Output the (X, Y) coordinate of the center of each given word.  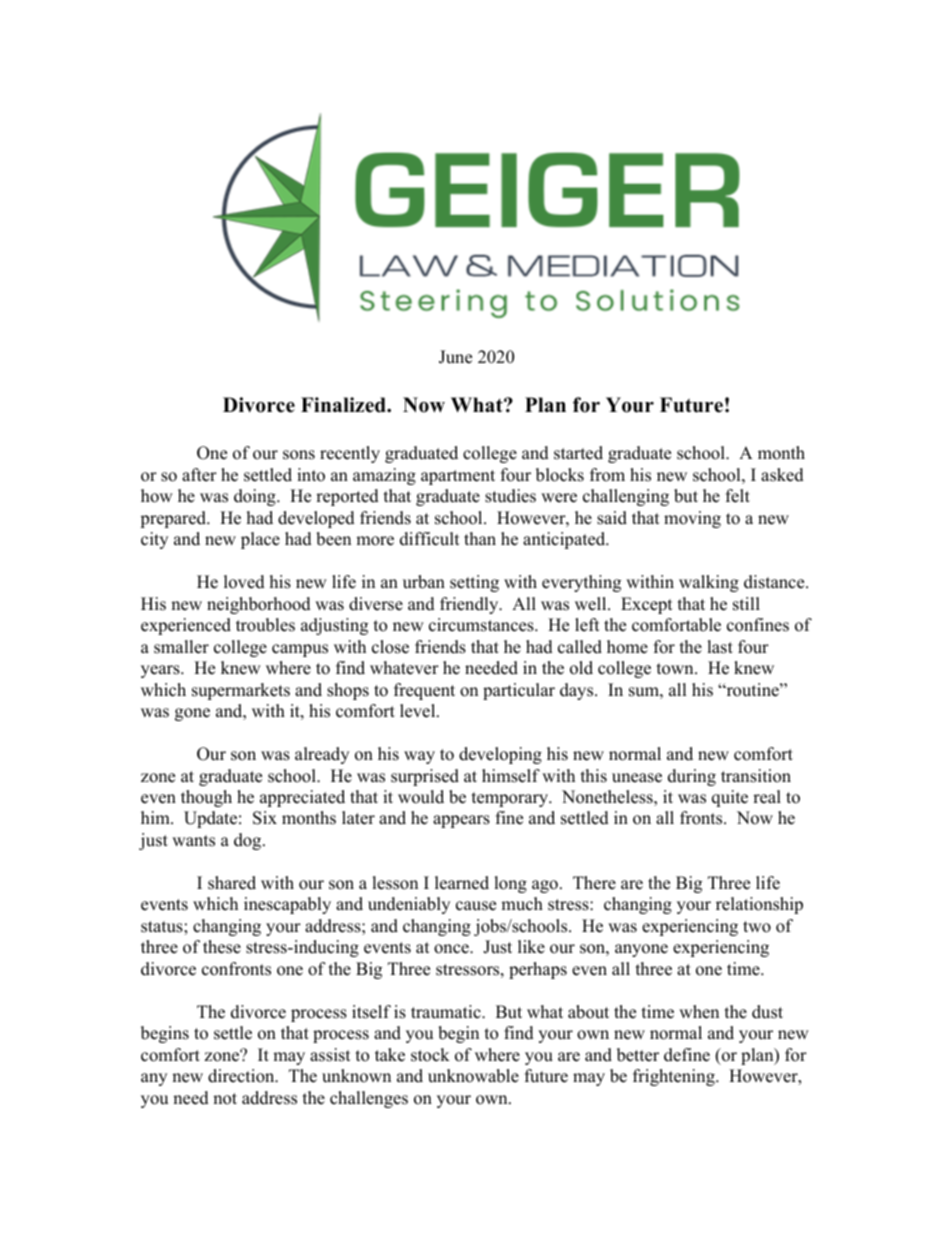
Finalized (345, 405)
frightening (675, 1077)
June (455, 357)
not (225, 1099)
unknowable (473, 1076)
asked (782, 475)
